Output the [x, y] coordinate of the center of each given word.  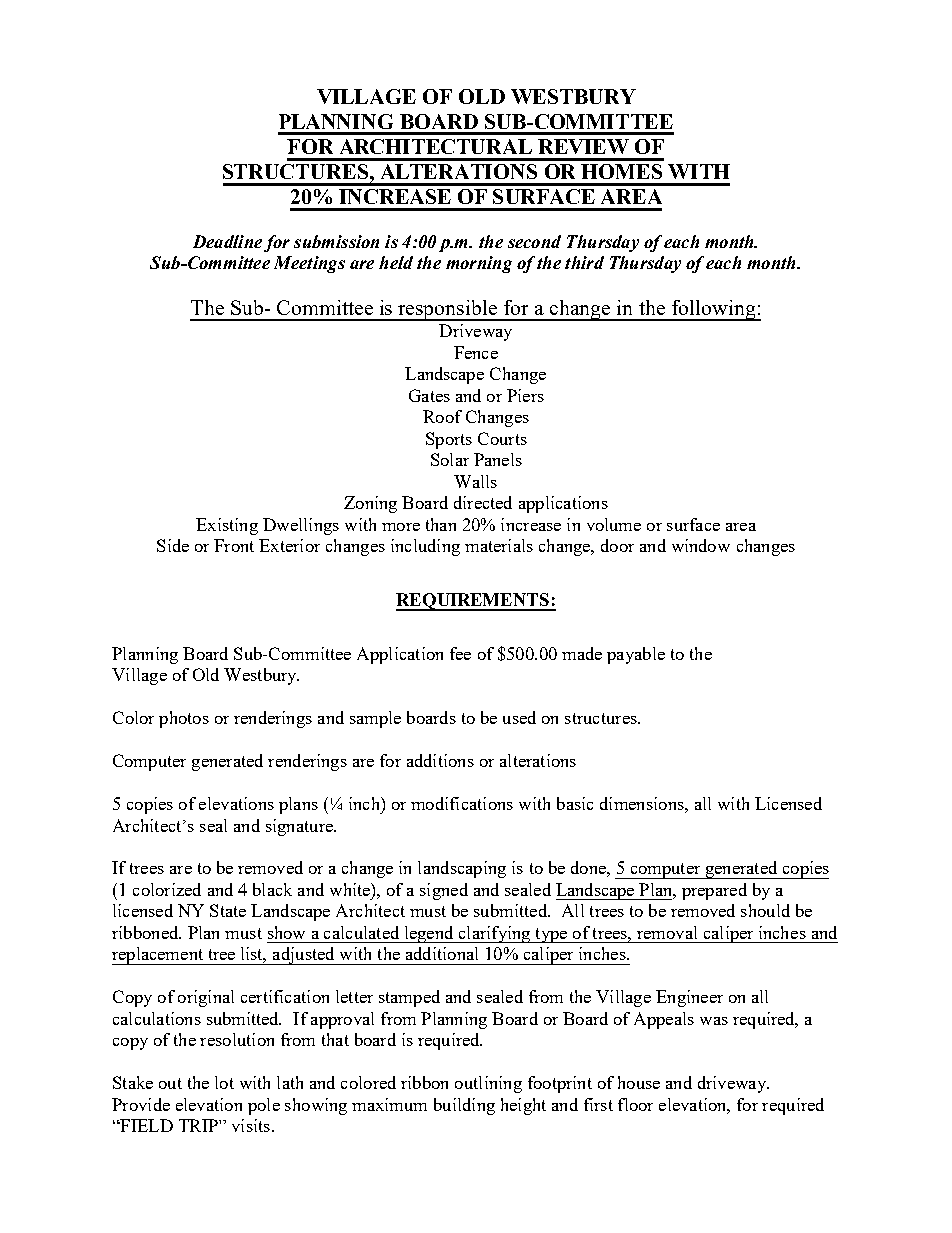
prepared [714, 891]
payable [636, 655]
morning [479, 264]
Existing [227, 526]
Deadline [227, 241]
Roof [442, 416]
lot [224, 1082]
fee [460, 653]
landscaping [462, 869]
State [228, 910]
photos [184, 719]
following [713, 310]
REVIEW [583, 146]
